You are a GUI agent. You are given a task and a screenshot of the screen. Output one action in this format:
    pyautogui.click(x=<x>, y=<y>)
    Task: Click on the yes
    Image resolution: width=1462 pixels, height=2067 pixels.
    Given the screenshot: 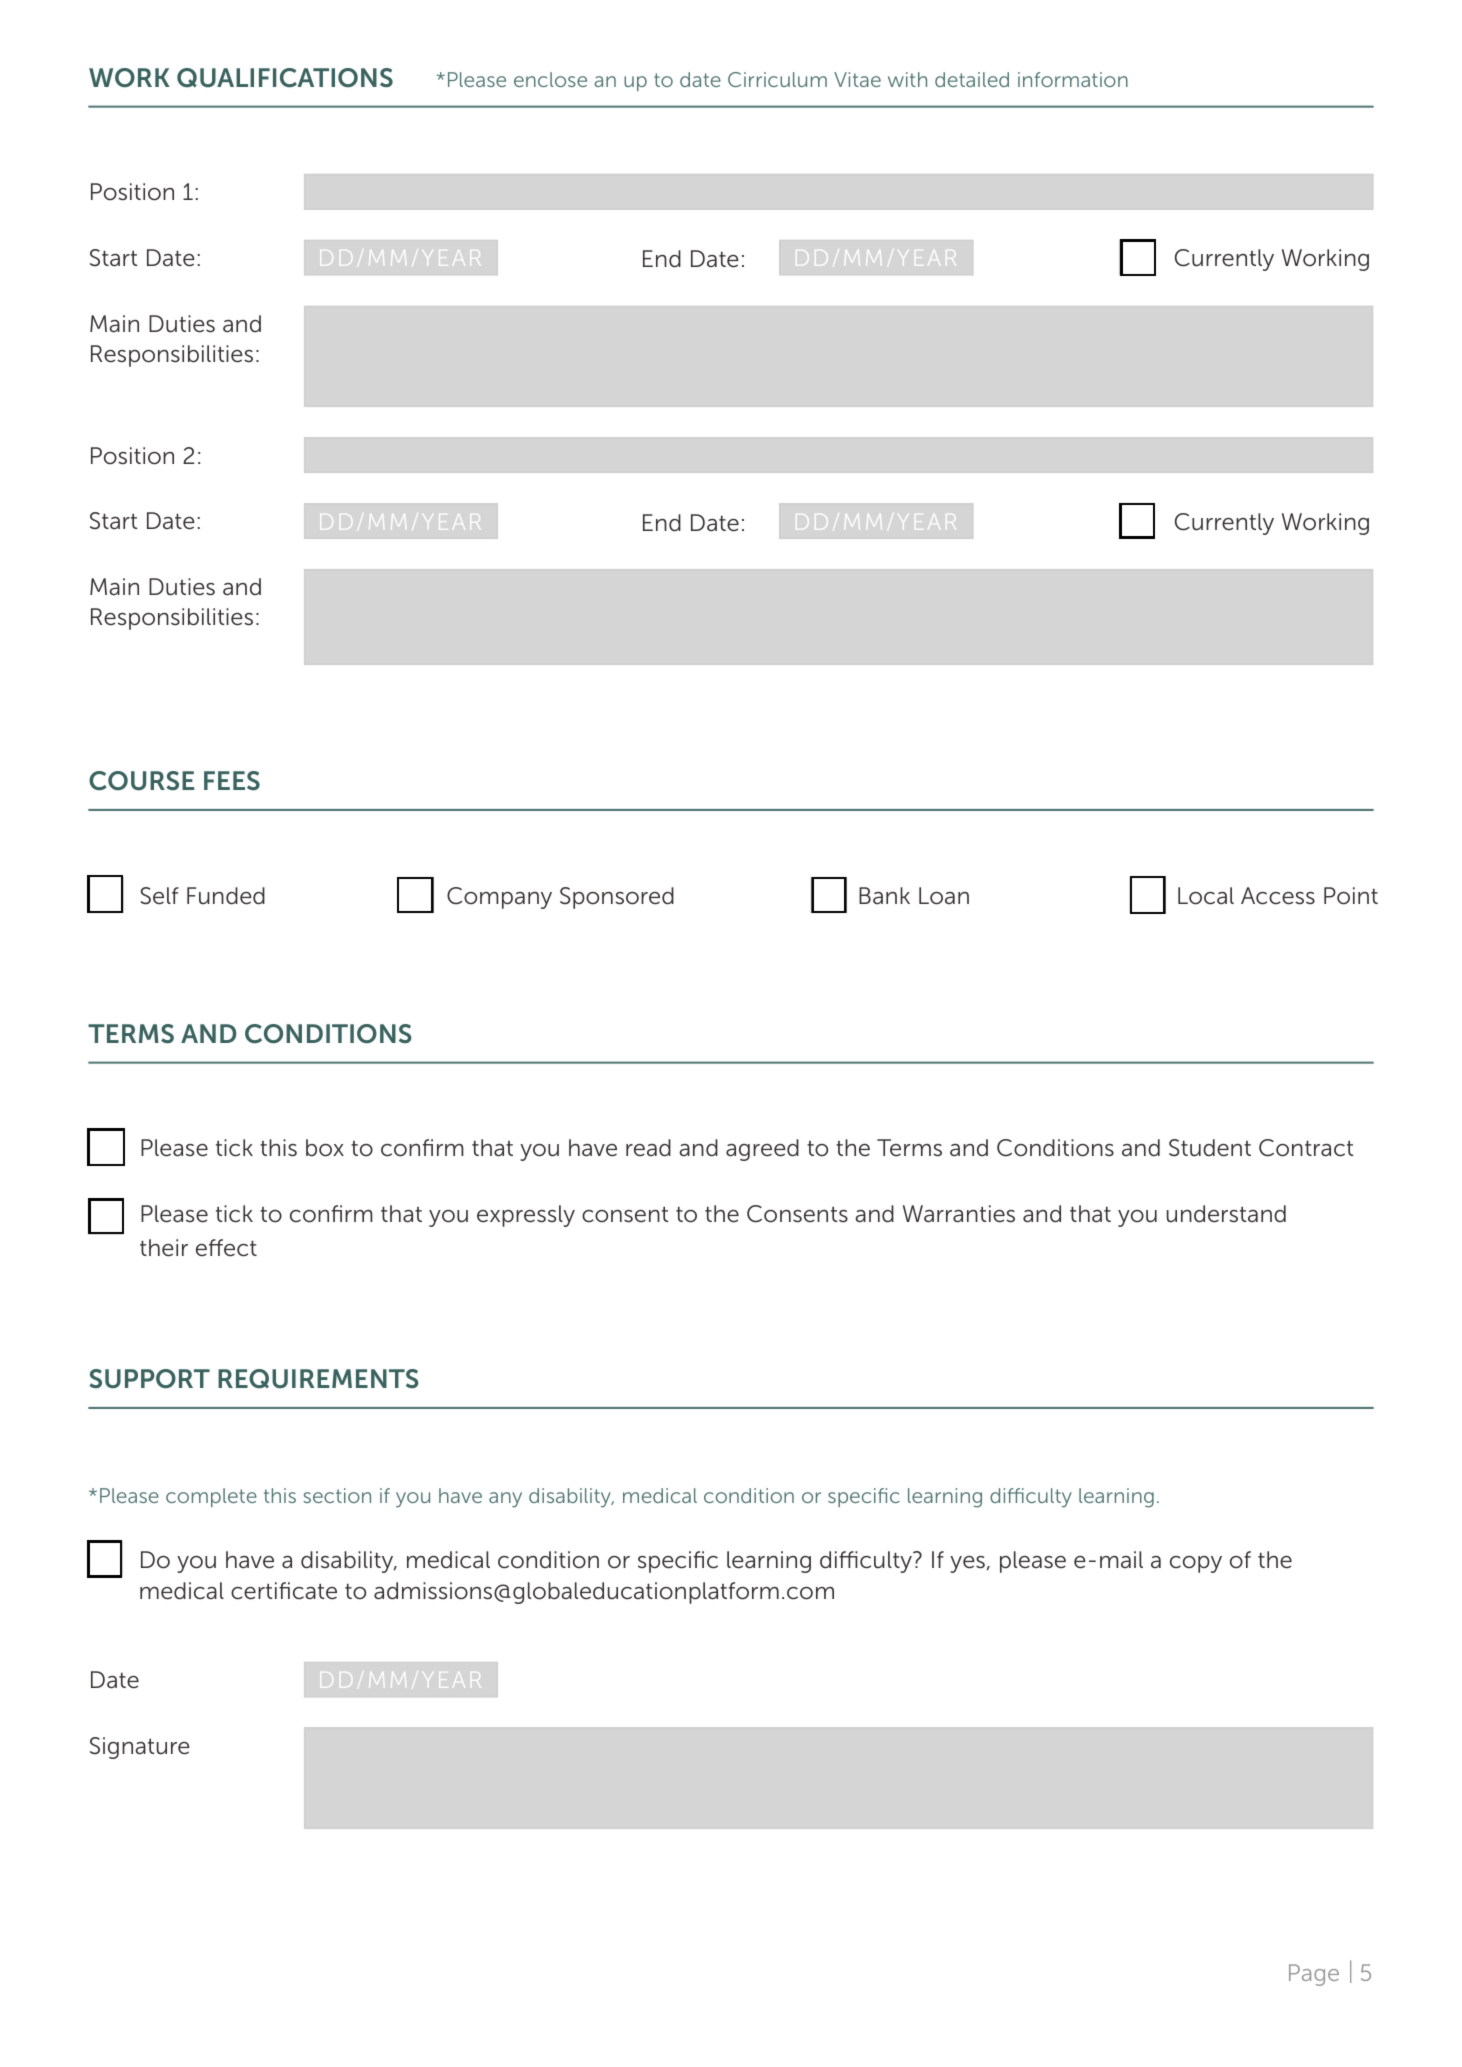 What is the action you would take?
    pyautogui.click(x=967, y=1564)
